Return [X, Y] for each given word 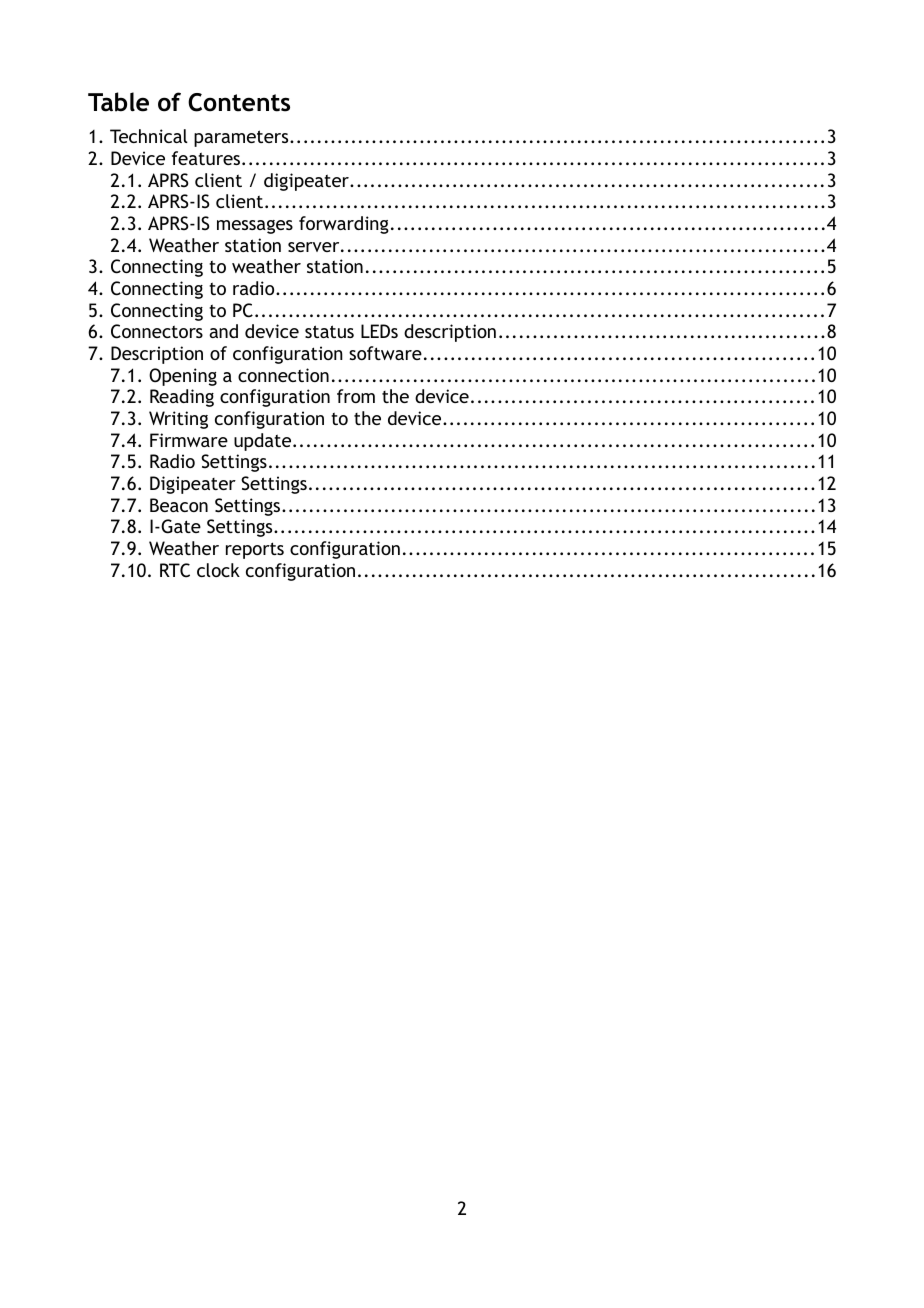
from [356, 396]
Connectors [157, 331]
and [223, 331]
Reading [182, 398]
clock [218, 570]
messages [255, 227]
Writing [178, 420]
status [329, 331]
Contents [239, 102]
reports [255, 550]
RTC [175, 570]
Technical [149, 136]
